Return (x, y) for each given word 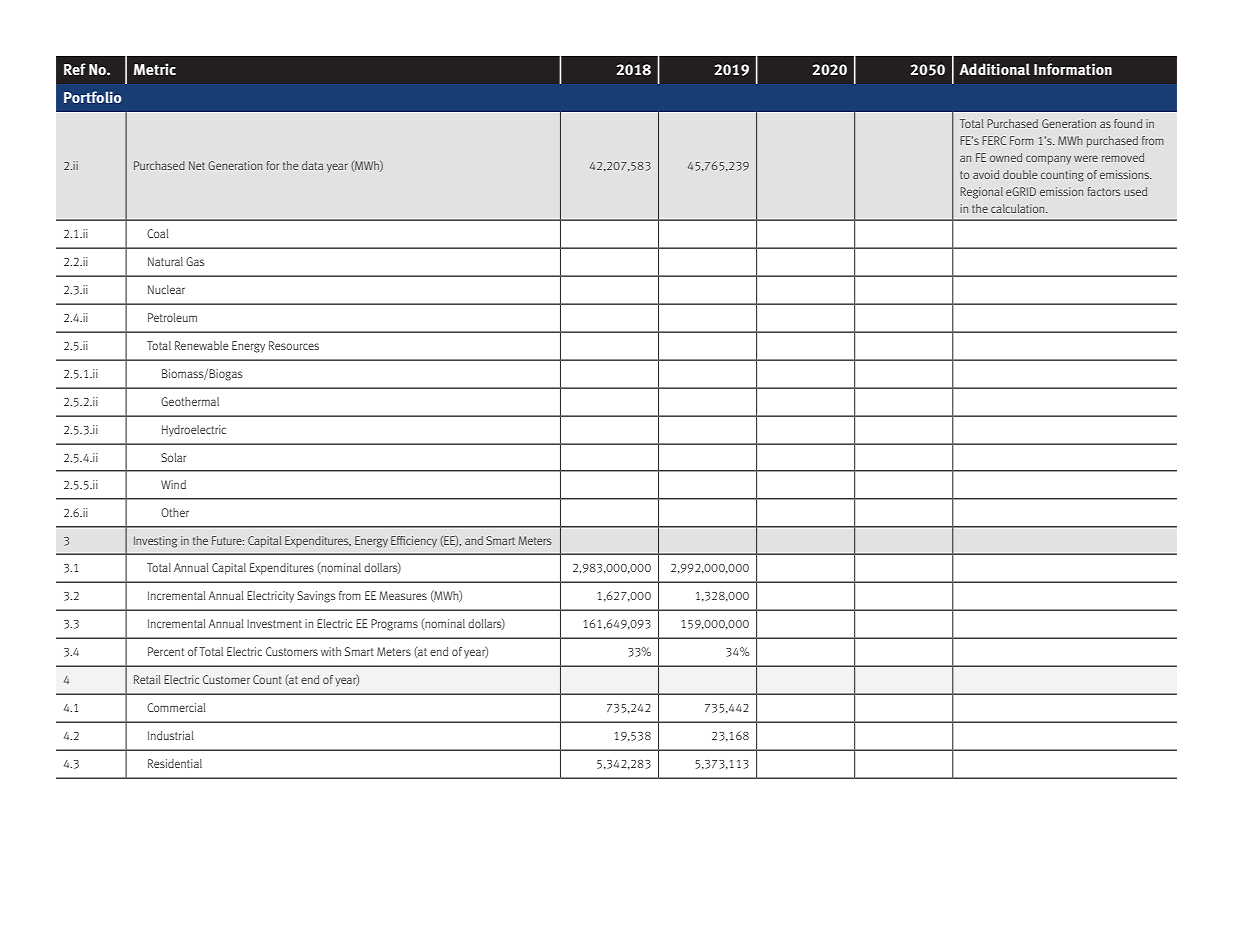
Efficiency (414, 541)
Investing (155, 542)
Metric (155, 69)
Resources (294, 345)
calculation (1019, 208)
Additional (994, 69)
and (474, 540)
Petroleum (172, 317)
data (312, 165)
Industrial (171, 735)
